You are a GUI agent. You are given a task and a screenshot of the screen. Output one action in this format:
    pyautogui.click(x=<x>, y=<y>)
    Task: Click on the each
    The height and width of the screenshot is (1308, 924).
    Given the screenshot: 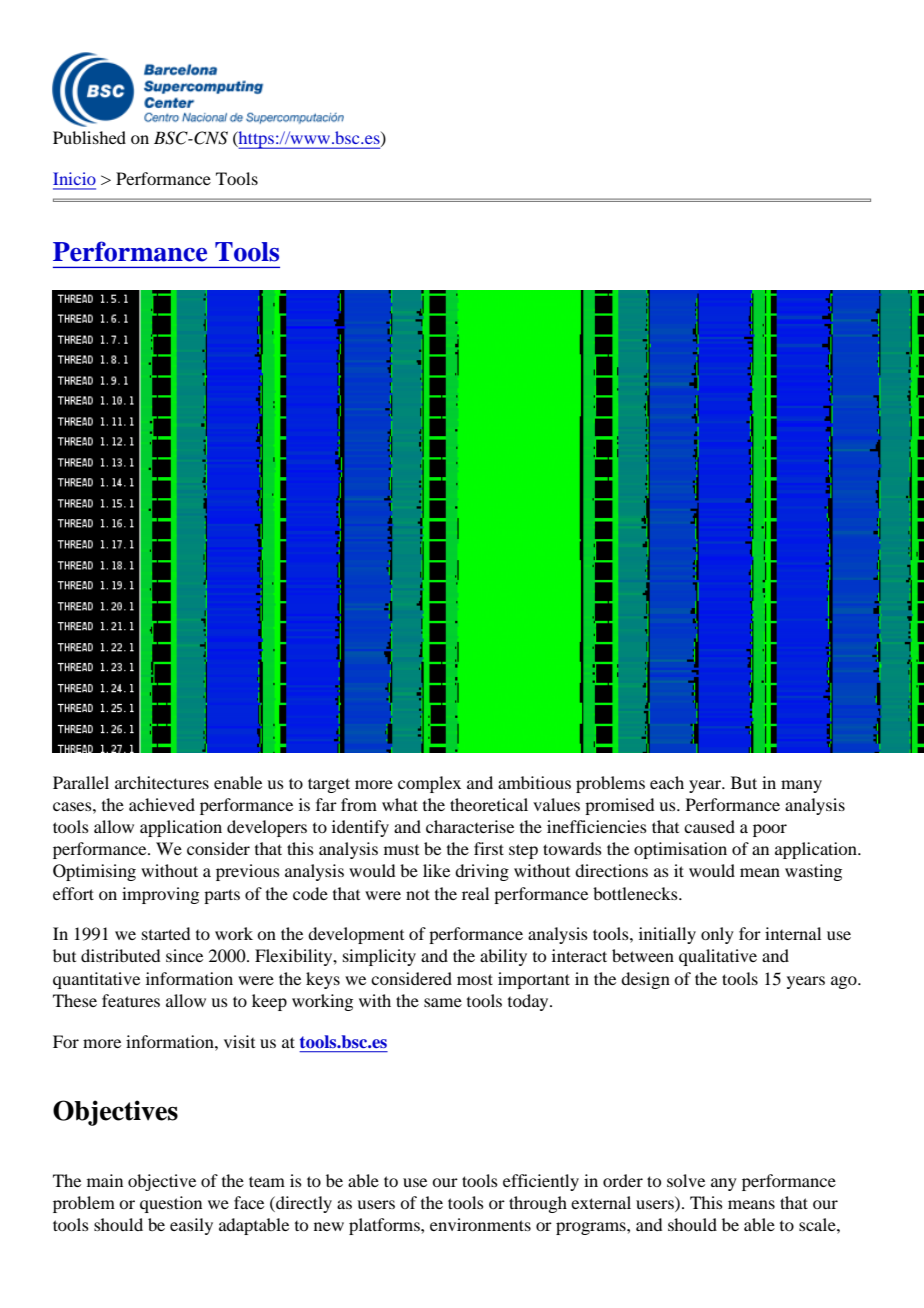 What is the action you would take?
    pyautogui.click(x=667, y=782)
